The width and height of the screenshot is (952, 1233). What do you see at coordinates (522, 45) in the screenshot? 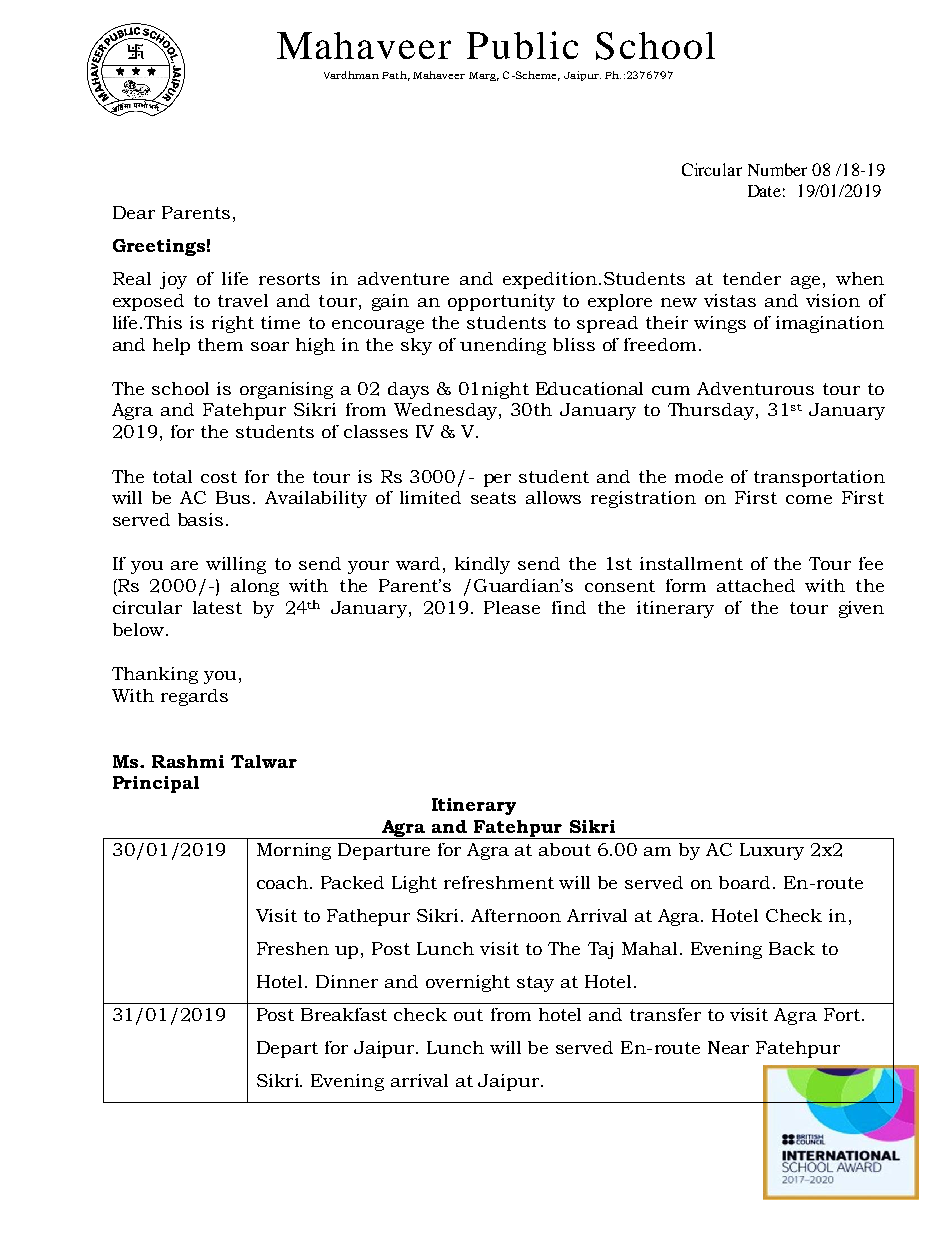
I see `Public` at bounding box center [522, 45].
